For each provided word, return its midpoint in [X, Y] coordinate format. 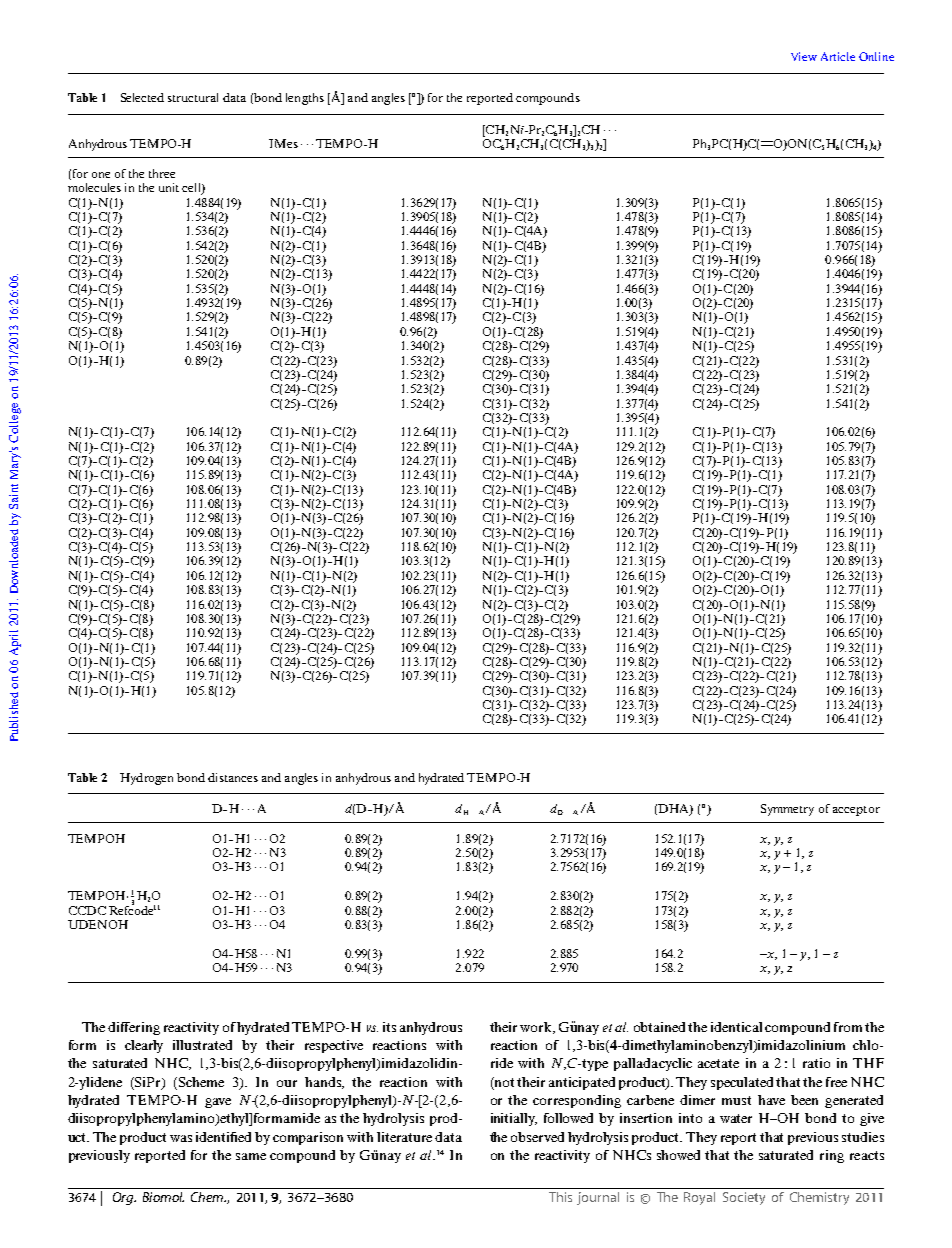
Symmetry [787, 810]
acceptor [856, 811]
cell [192, 189]
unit [169, 187]
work [537, 1028]
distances [233, 777]
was [181, 1138]
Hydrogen [146, 779]
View [804, 56]
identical [736, 1027]
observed [537, 1137]
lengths [305, 99]
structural [193, 97]
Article [838, 56]
